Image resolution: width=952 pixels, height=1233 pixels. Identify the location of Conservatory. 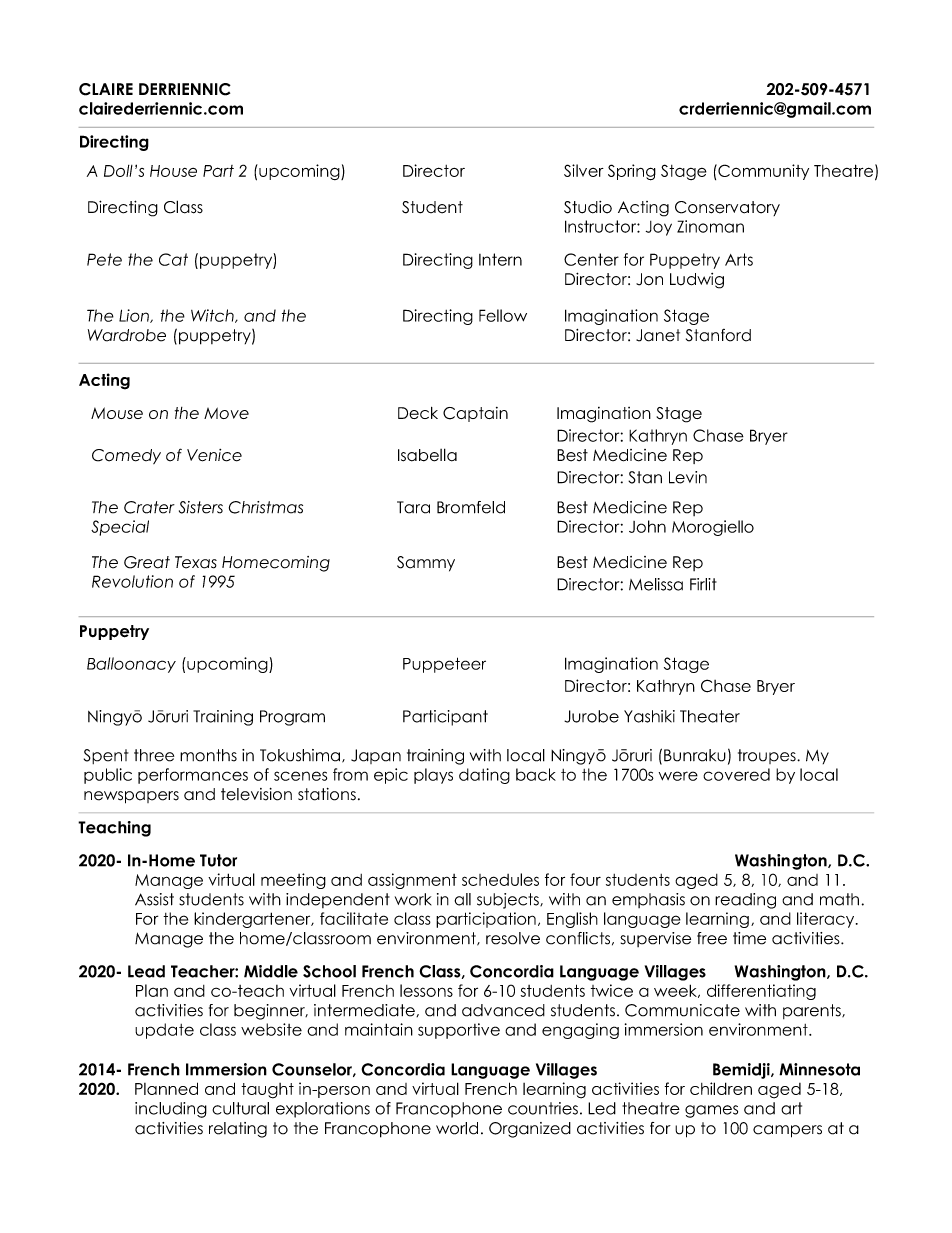
(727, 208).
